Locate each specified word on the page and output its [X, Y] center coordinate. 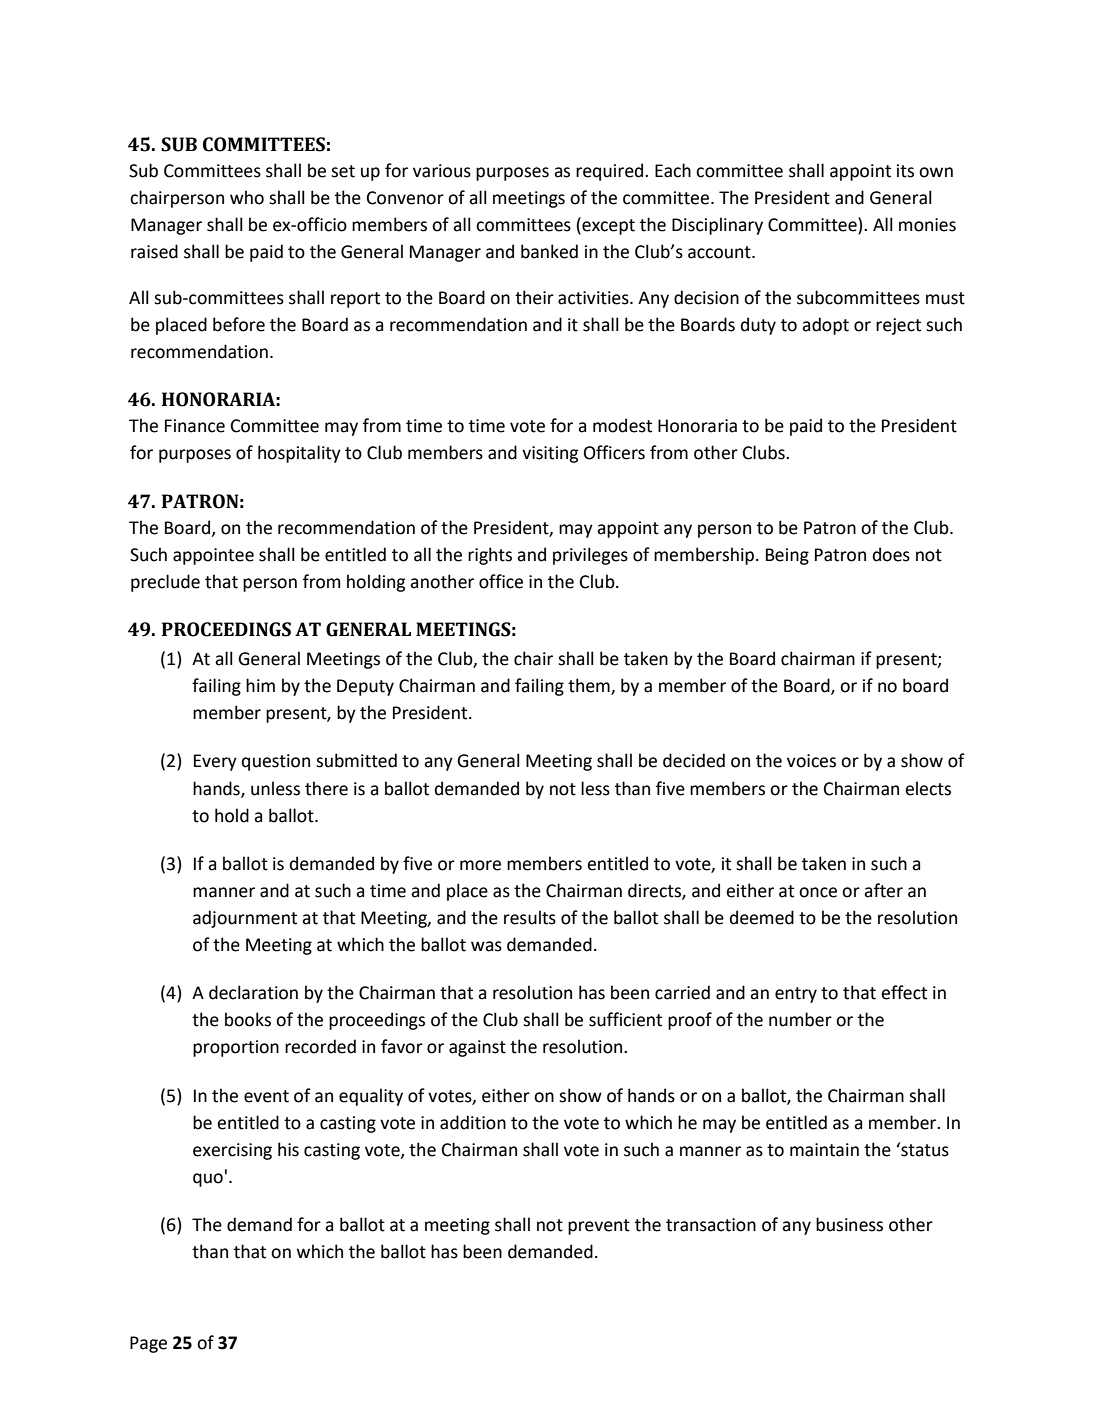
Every [215, 762]
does [891, 554]
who [247, 197]
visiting [550, 454]
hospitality [299, 454]
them [590, 686]
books [248, 1019]
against [477, 1048]
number [800, 1019]
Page [148, 1344]
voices [811, 761]
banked [549, 251]
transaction [711, 1225]
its [905, 171]
